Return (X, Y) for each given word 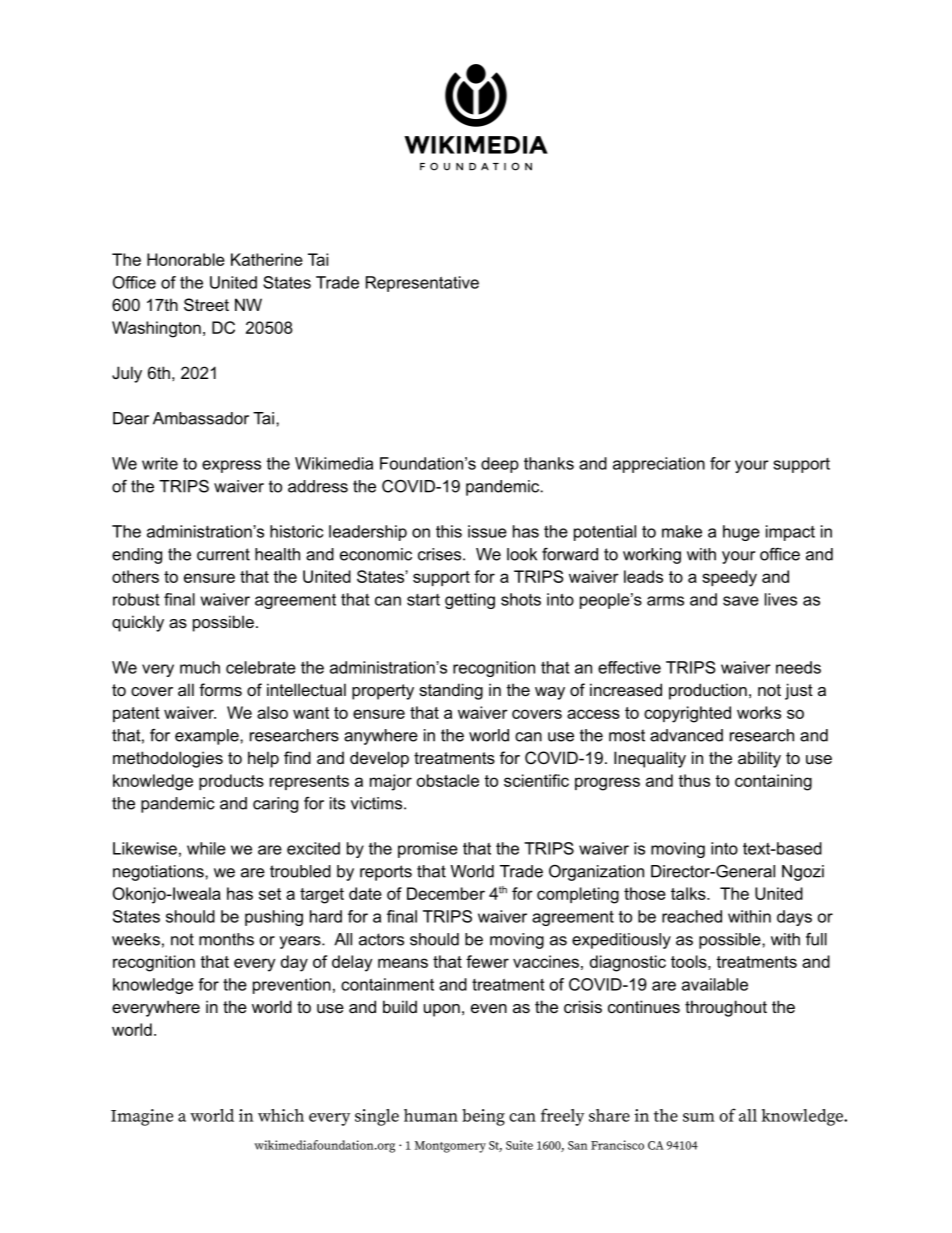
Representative (422, 284)
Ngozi (803, 873)
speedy (729, 578)
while (206, 848)
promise (428, 850)
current (223, 554)
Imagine (142, 1117)
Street (206, 304)
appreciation (659, 465)
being (483, 1117)
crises (441, 554)
